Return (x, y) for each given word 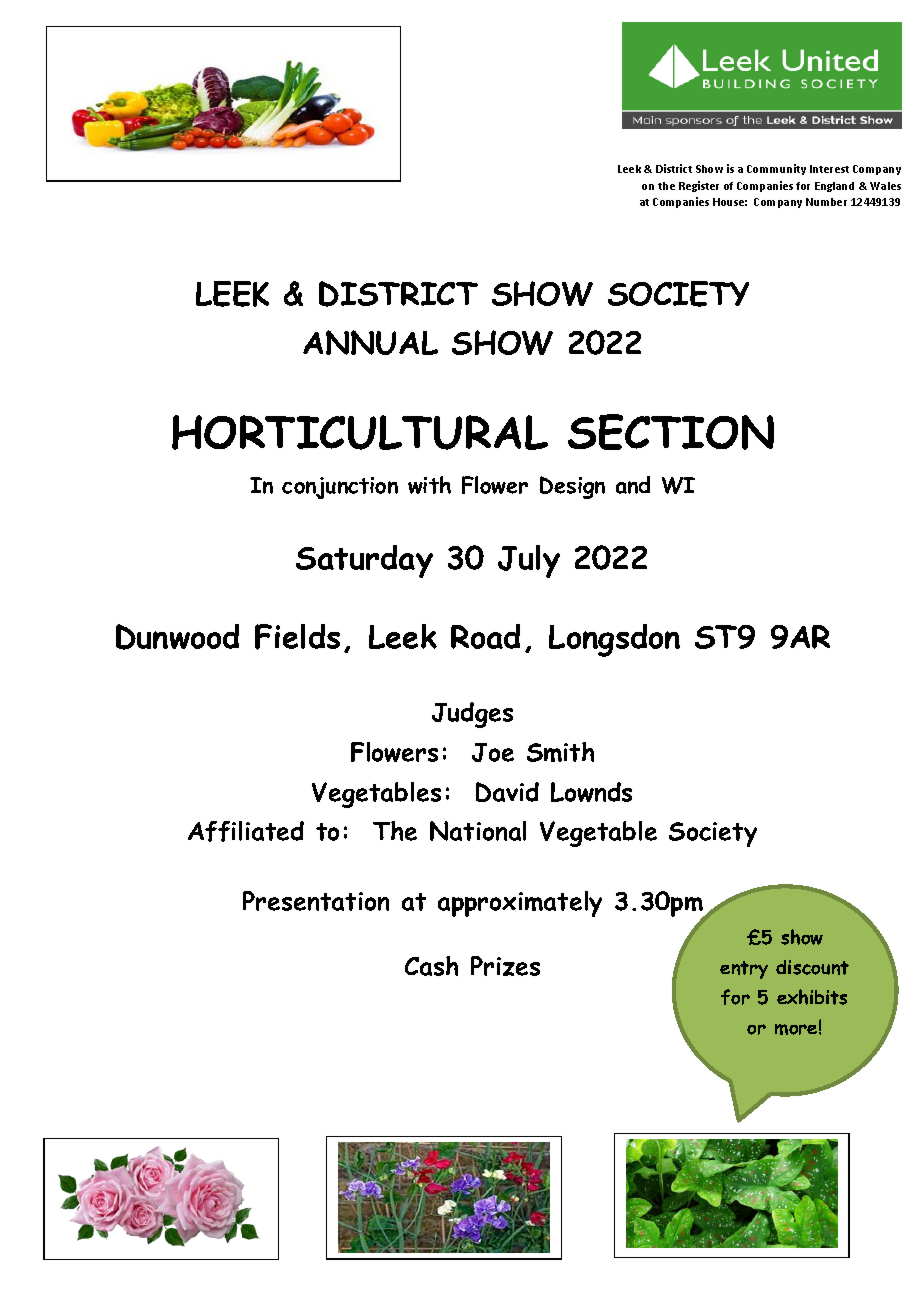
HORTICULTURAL (360, 432)
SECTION (671, 432)
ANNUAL (370, 342)
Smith (560, 752)
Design (572, 487)
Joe (493, 752)
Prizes (505, 966)
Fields (297, 637)
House (730, 202)
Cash (431, 966)
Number (826, 202)
